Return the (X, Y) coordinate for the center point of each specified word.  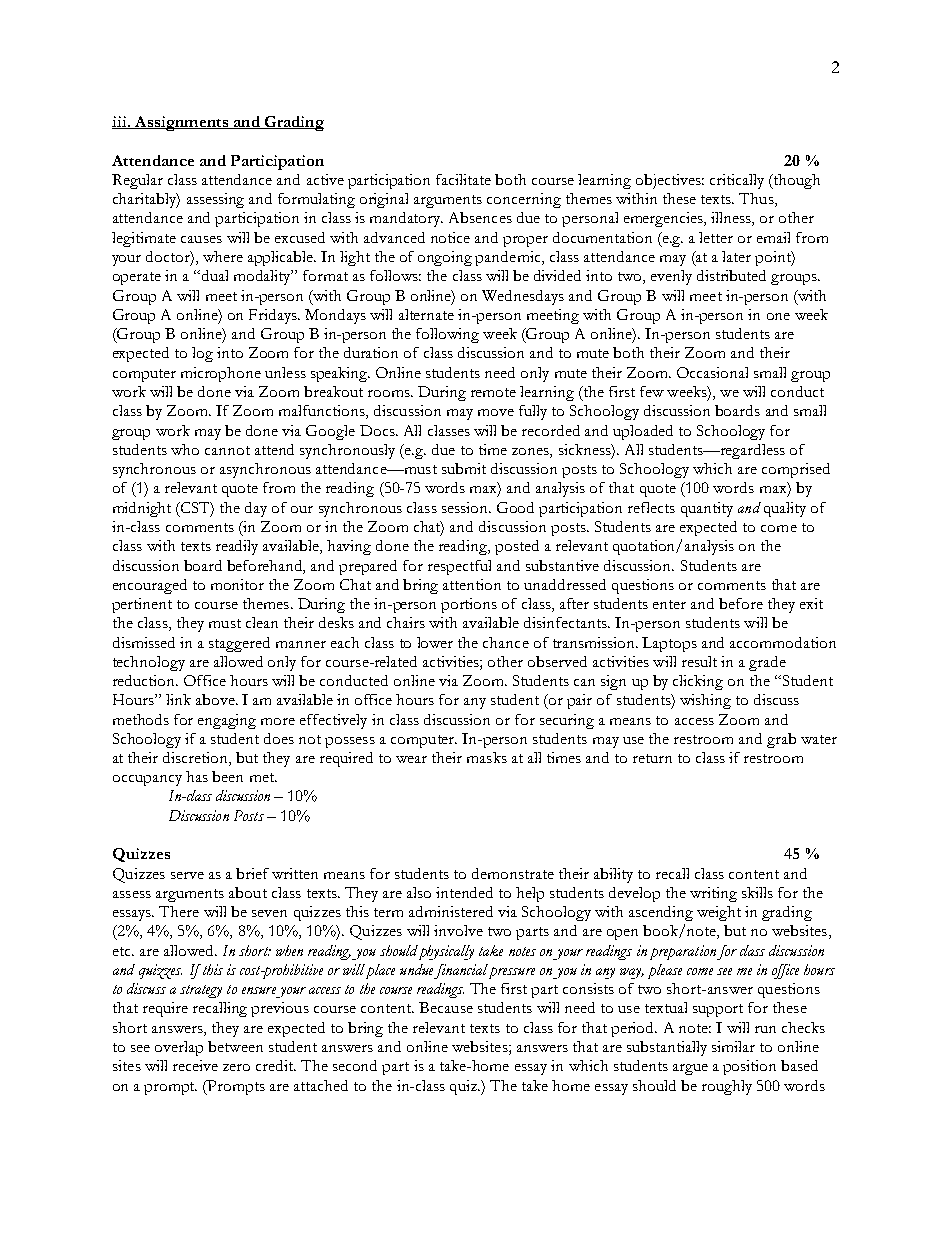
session (466, 507)
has (197, 776)
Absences (480, 217)
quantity (707, 509)
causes (201, 239)
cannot (227, 450)
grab (781, 740)
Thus (757, 200)
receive (195, 1065)
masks (487, 757)
